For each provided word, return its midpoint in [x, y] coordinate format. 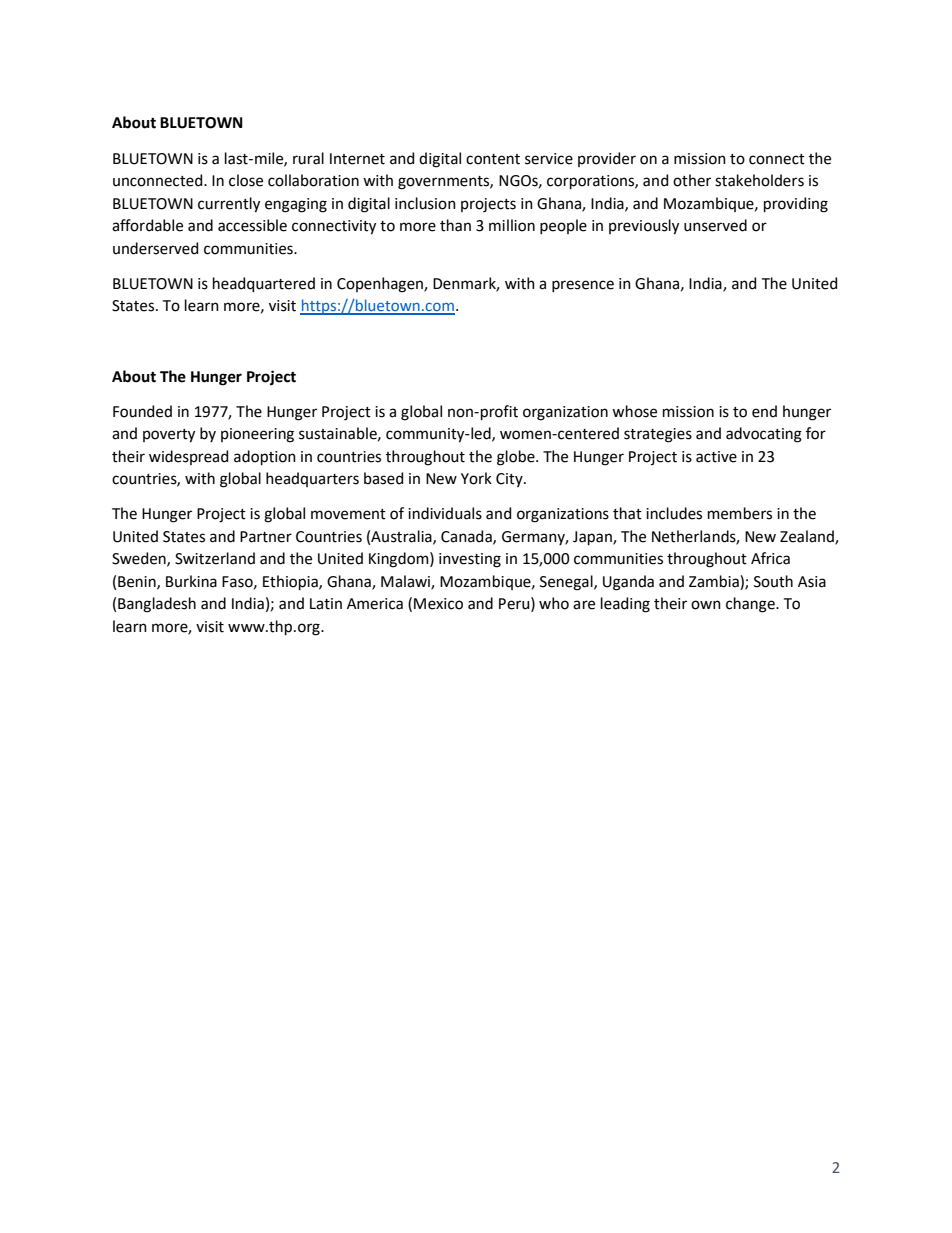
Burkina [191, 581]
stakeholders [759, 180]
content [493, 159]
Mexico [438, 604]
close [246, 180]
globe [517, 458]
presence [583, 286]
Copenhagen [381, 285]
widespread [188, 457]
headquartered [264, 284]
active [716, 457]
